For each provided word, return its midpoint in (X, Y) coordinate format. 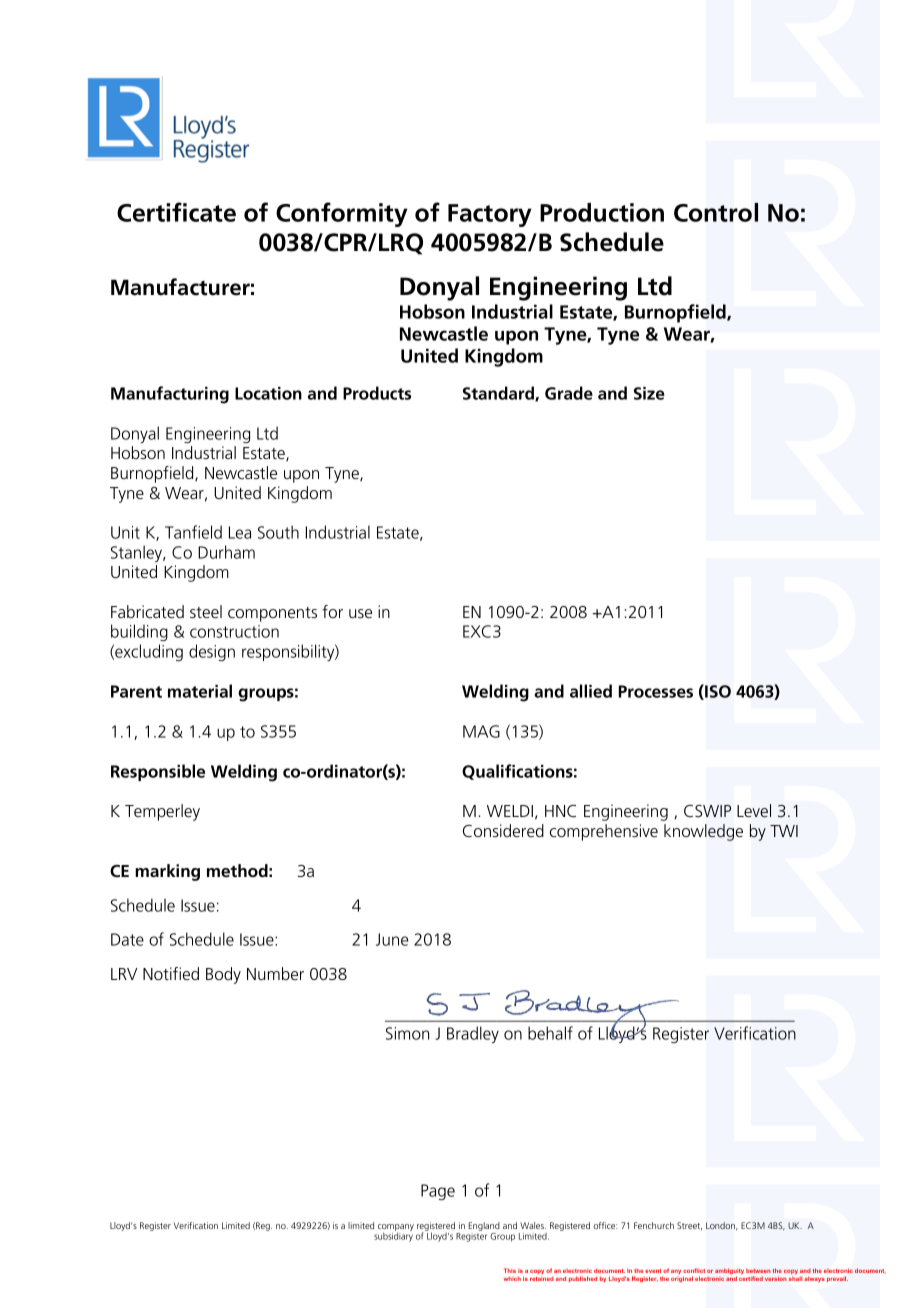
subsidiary (393, 1236)
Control (716, 212)
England (484, 1228)
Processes (655, 691)
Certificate (176, 212)
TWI (784, 831)
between (758, 1271)
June (392, 939)
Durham (226, 552)
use (360, 613)
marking (167, 872)
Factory (490, 215)
